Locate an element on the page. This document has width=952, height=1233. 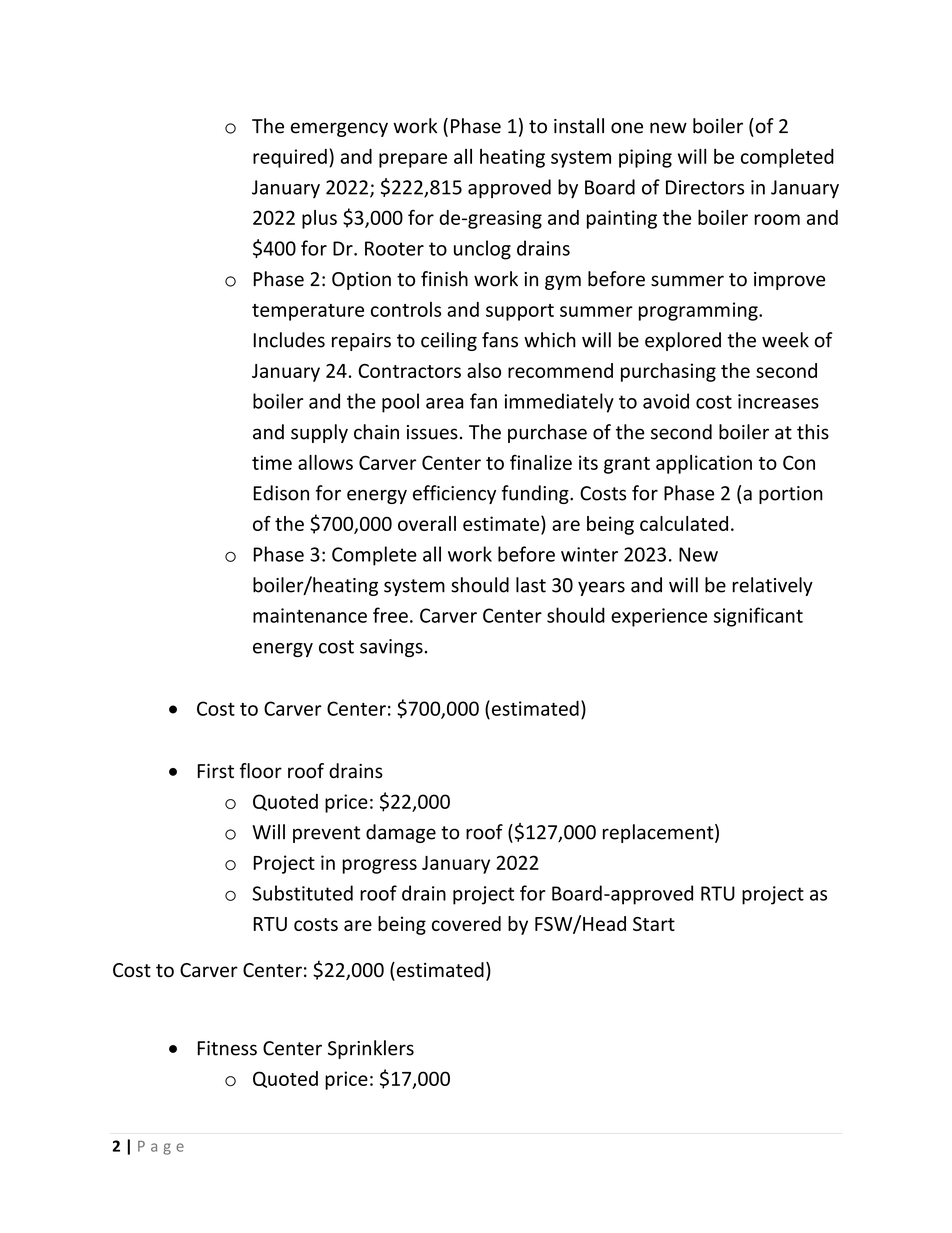
install is located at coordinates (579, 126).
